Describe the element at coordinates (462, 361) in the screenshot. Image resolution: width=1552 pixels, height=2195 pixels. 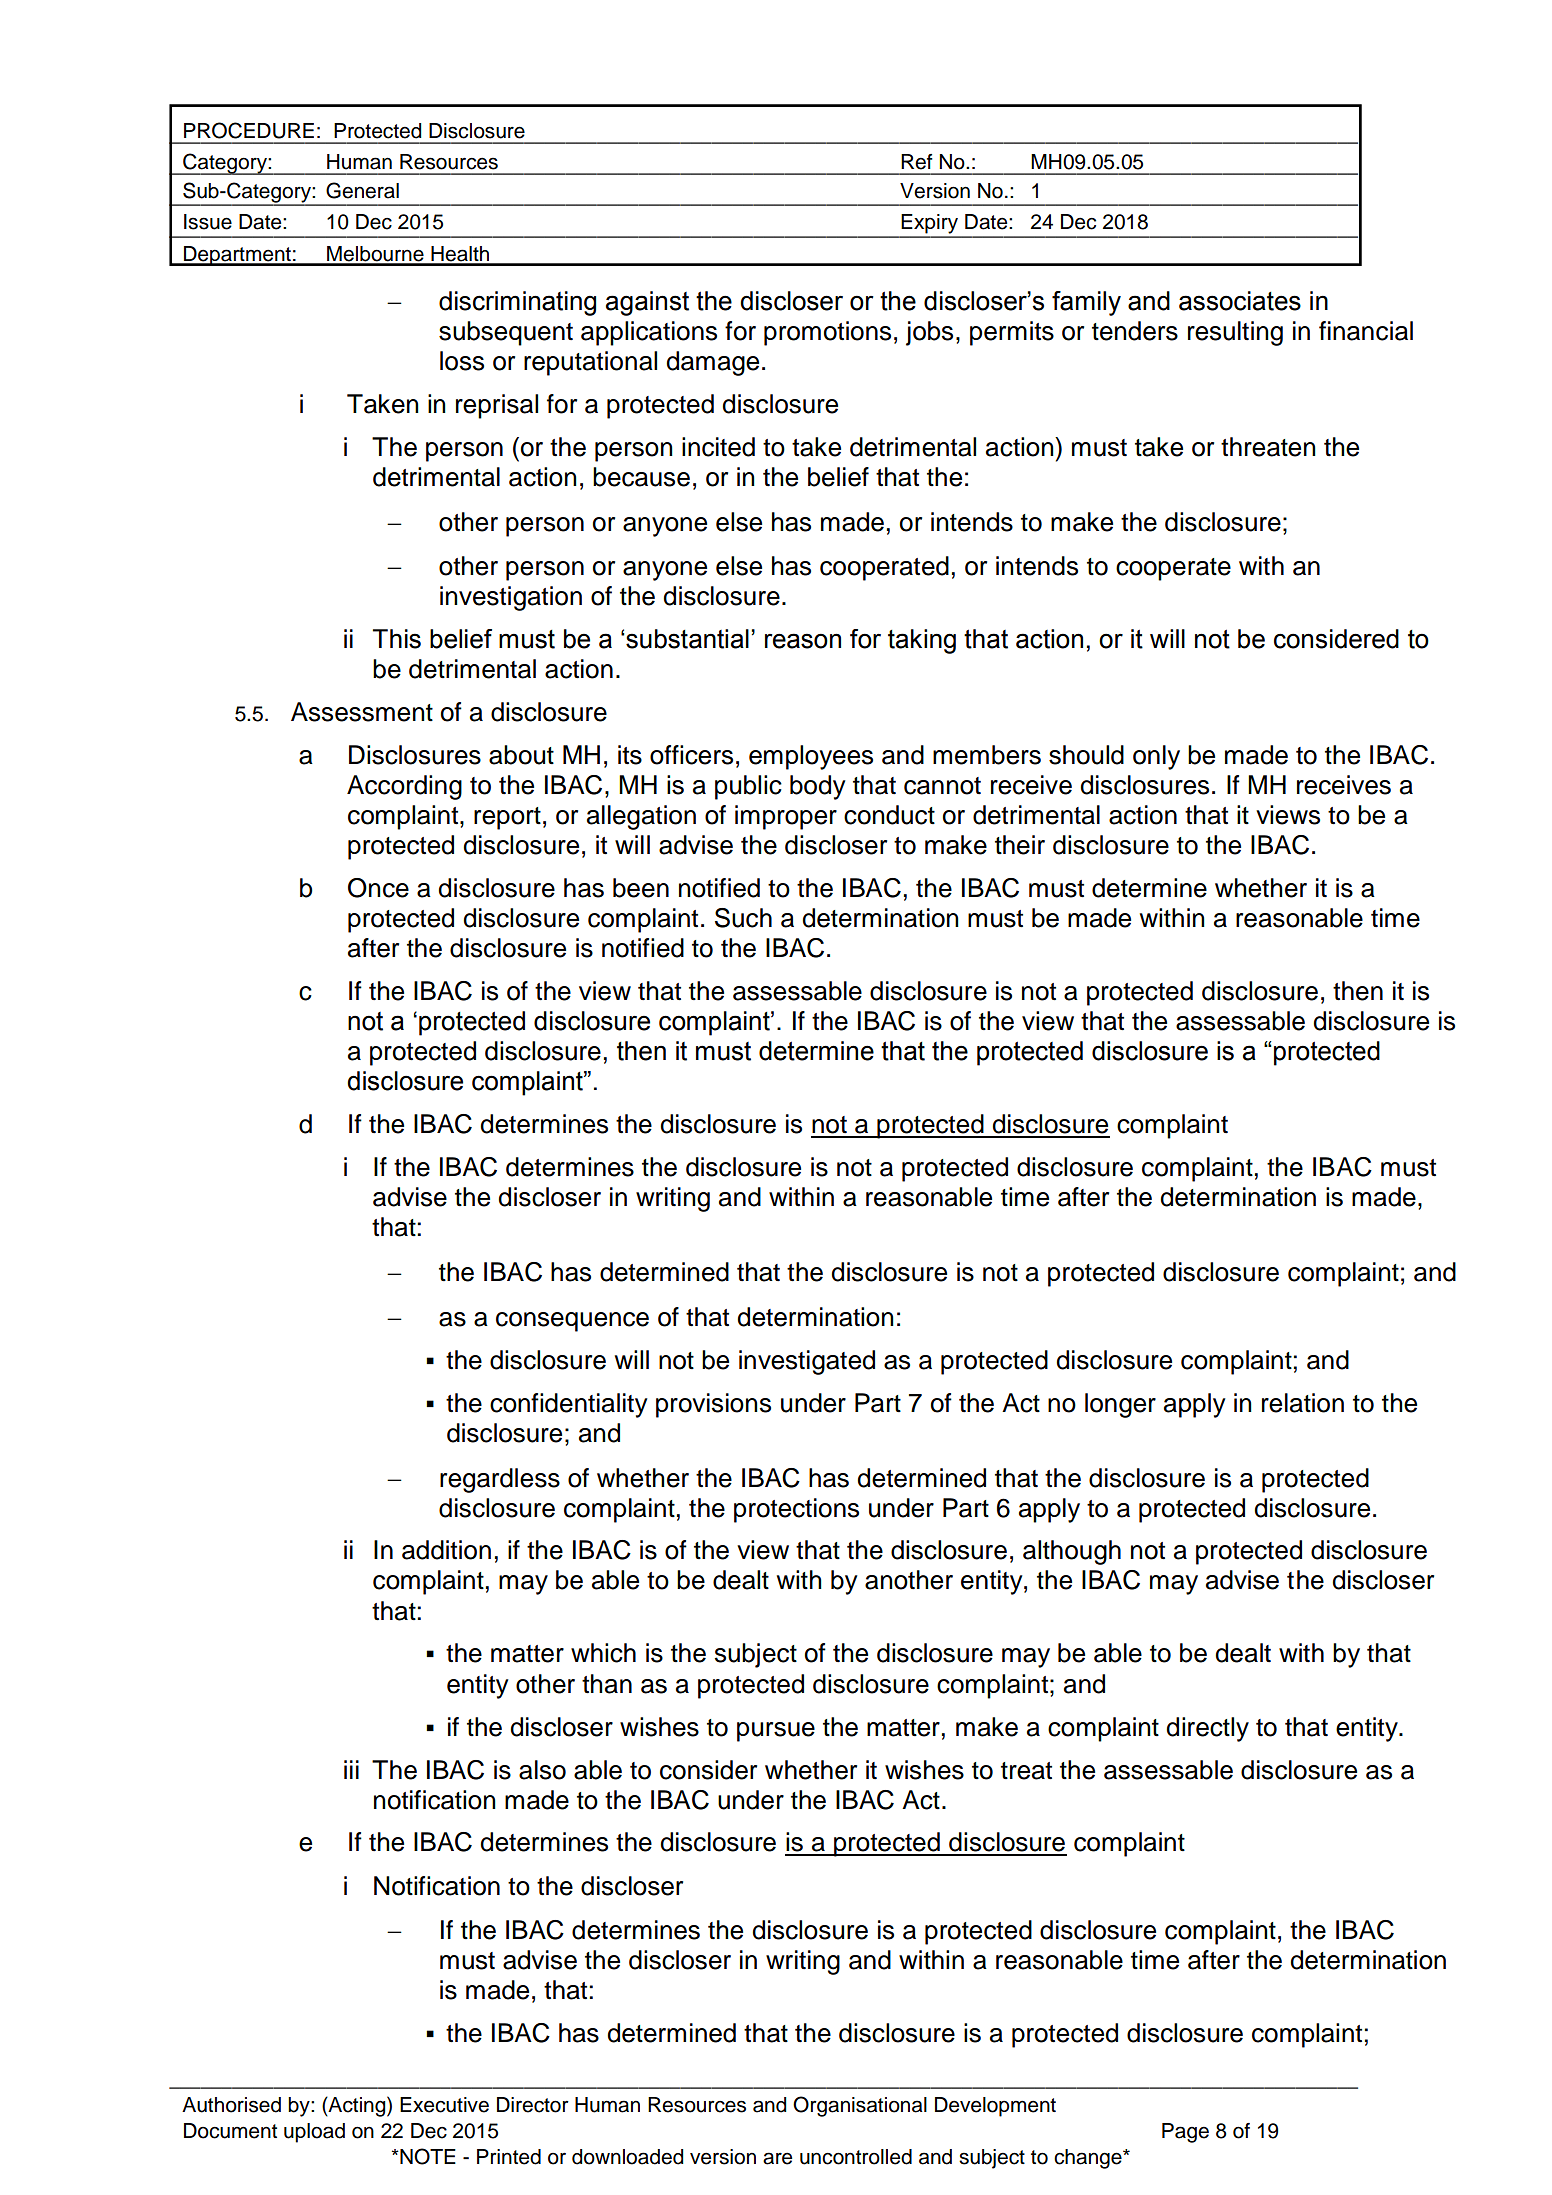
I see `loss` at that location.
